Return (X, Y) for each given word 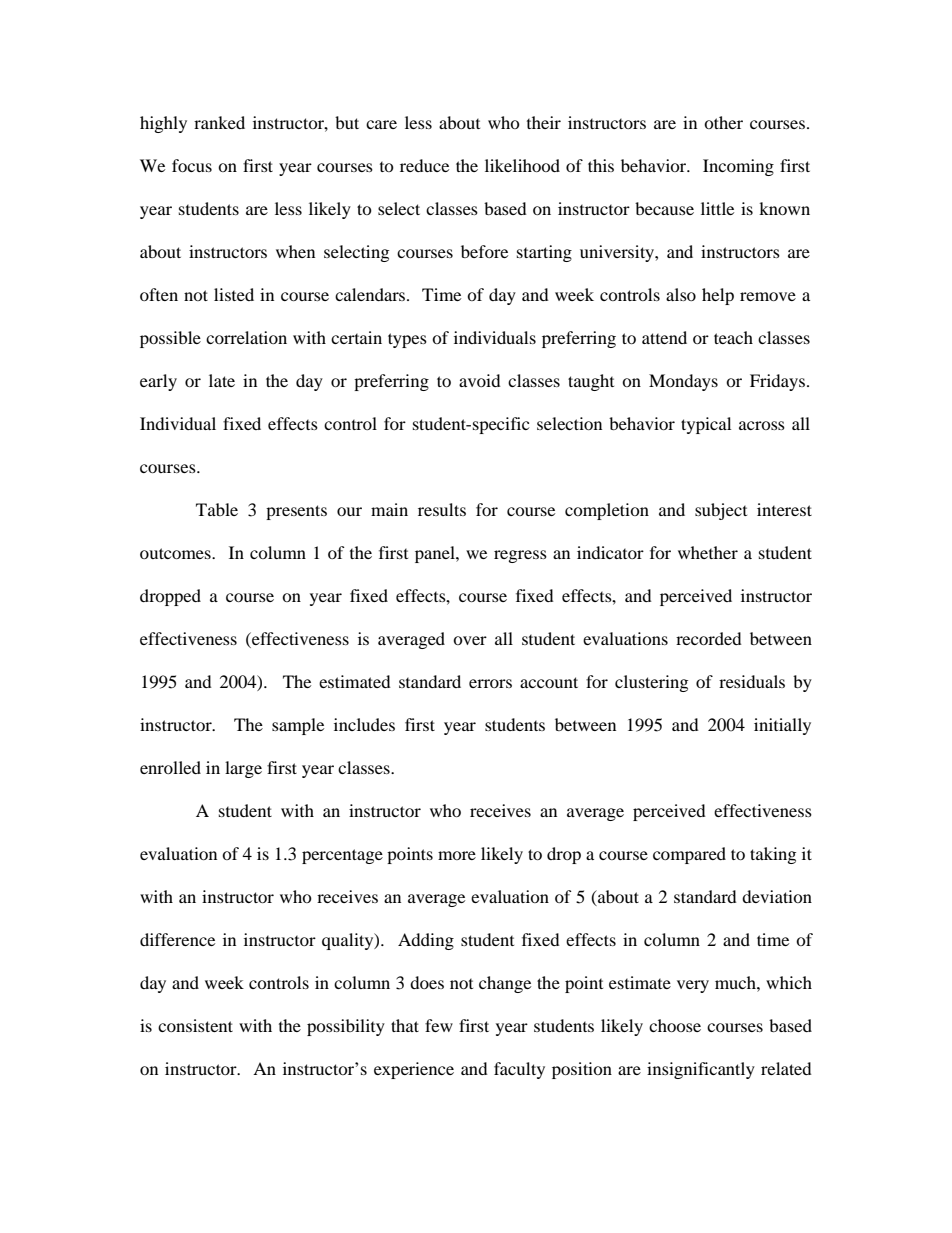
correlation (246, 337)
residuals (752, 681)
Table (217, 509)
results (442, 509)
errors (490, 683)
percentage (342, 856)
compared (689, 855)
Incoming (738, 167)
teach (733, 337)
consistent (195, 1025)
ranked (219, 122)
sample (298, 726)
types (407, 340)
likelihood (522, 165)
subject (721, 511)
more (457, 855)
